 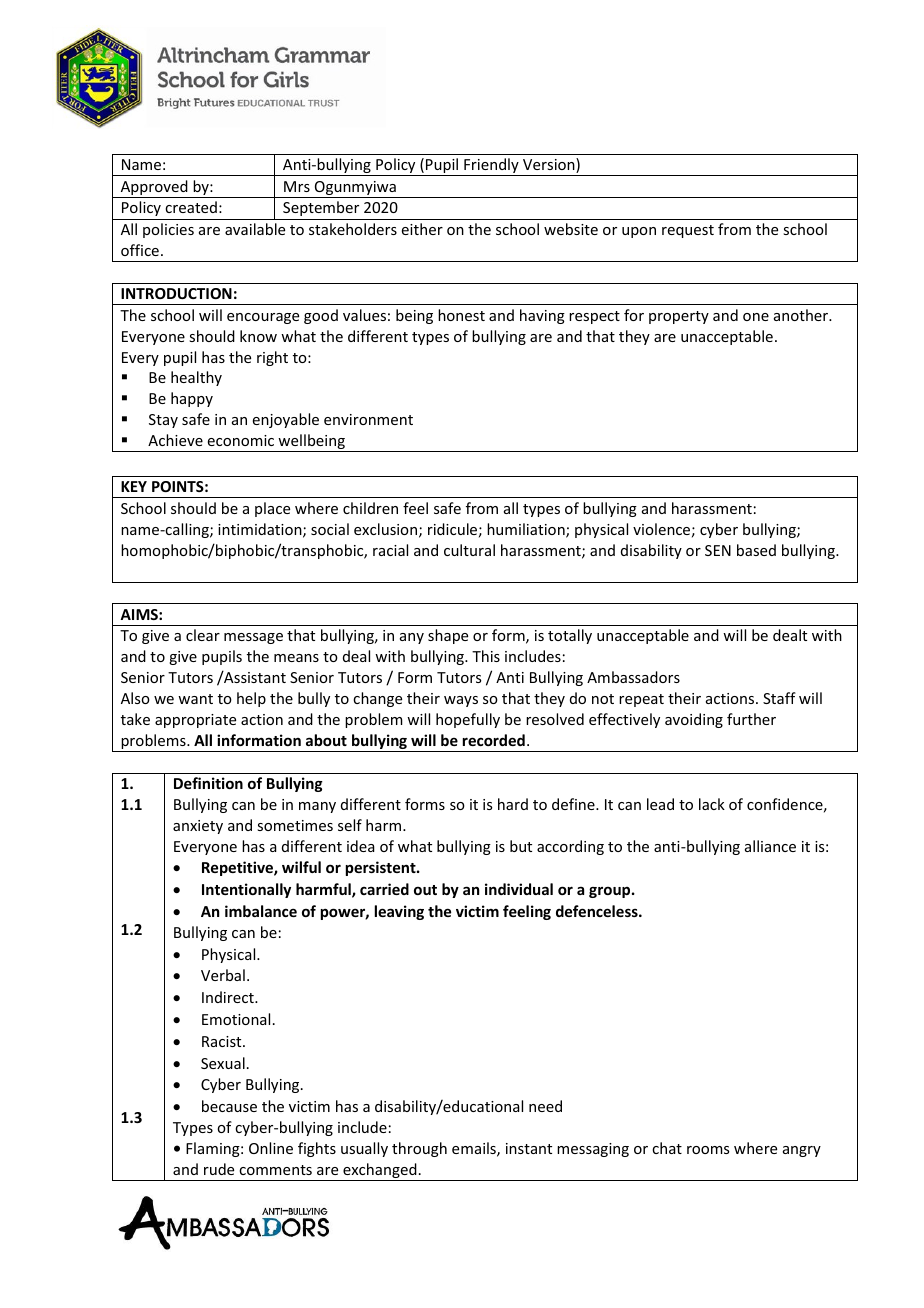 What do you see at coordinates (419, 1149) in the image?
I see `through` at bounding box center [419, 1149].
